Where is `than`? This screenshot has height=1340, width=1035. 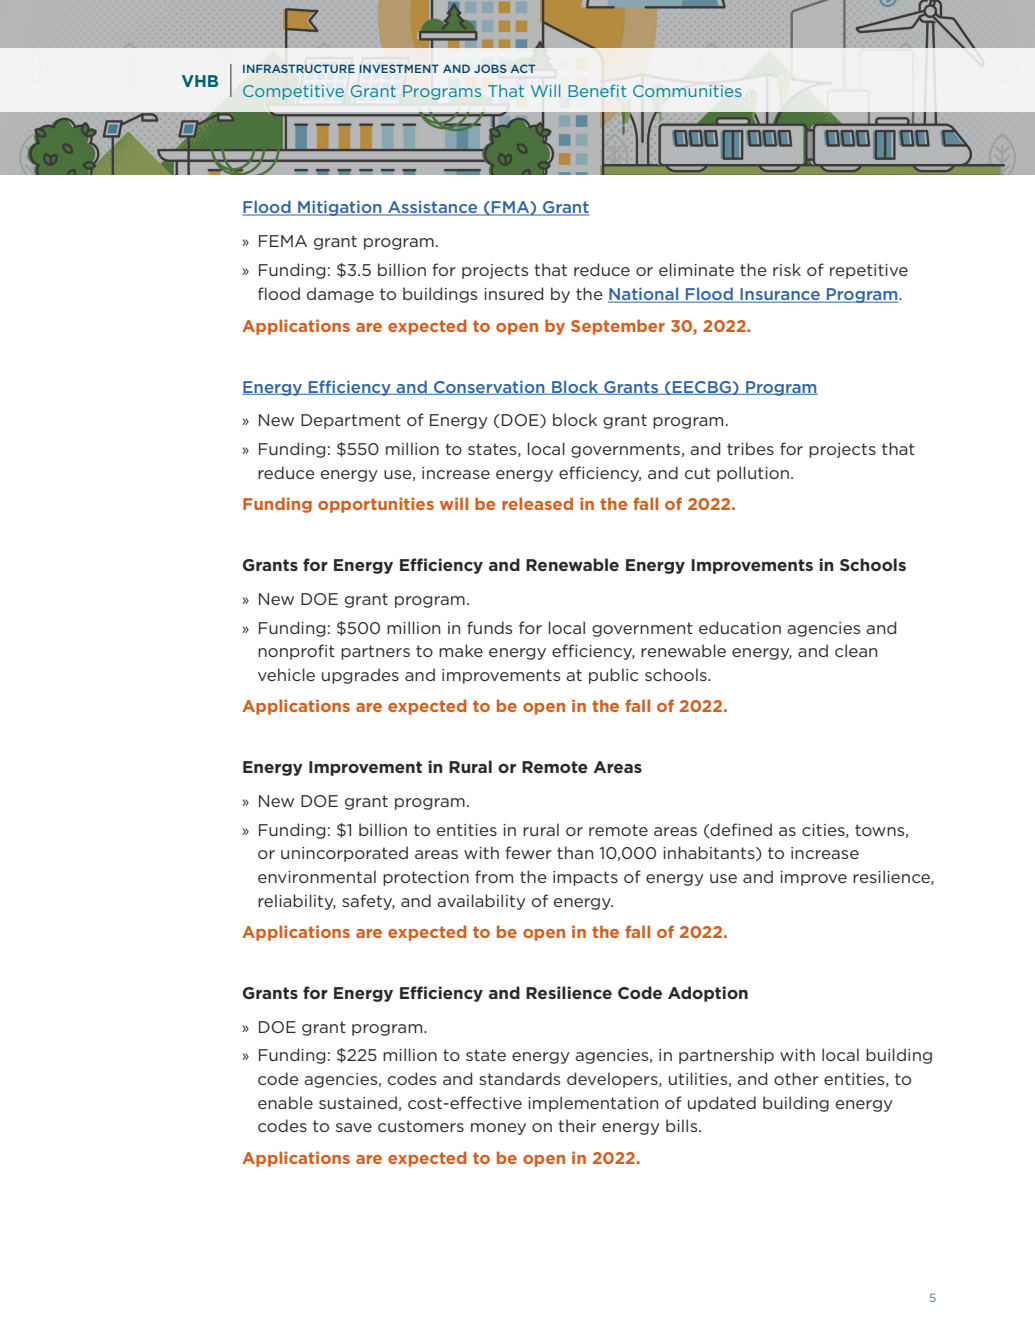 than is located at coordinates (575, 852).
